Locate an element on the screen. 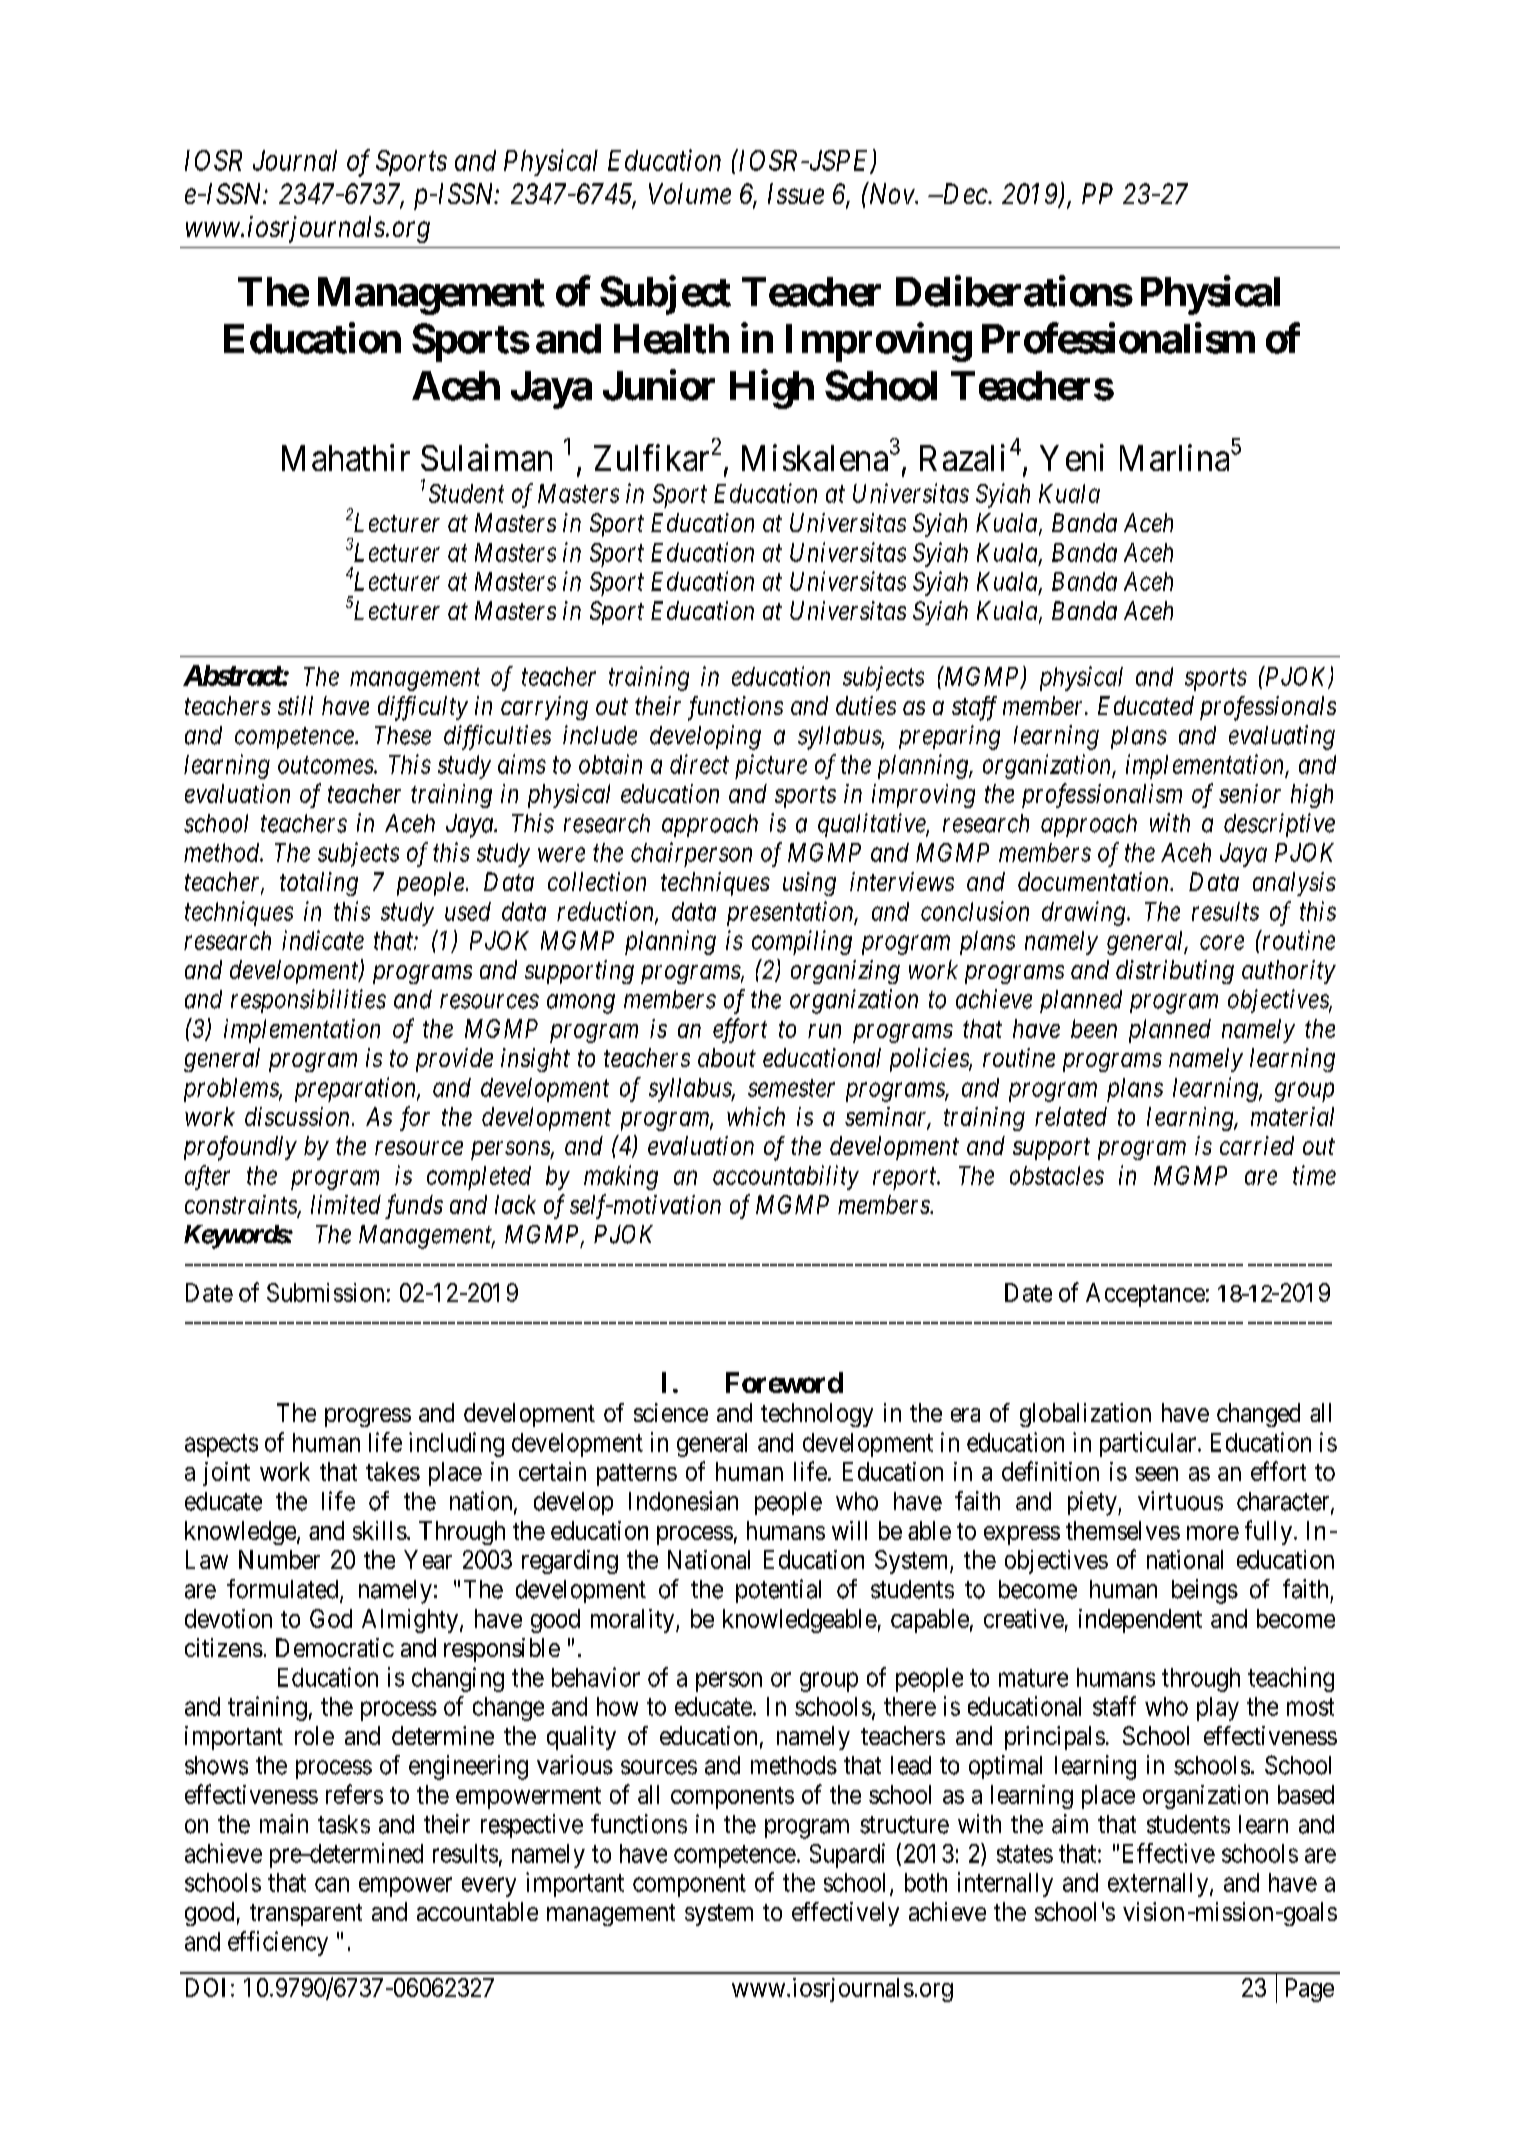 Image resolution: width=1520 pixels, height=2148 pixels. both is located at coordinates (926, 1882).
